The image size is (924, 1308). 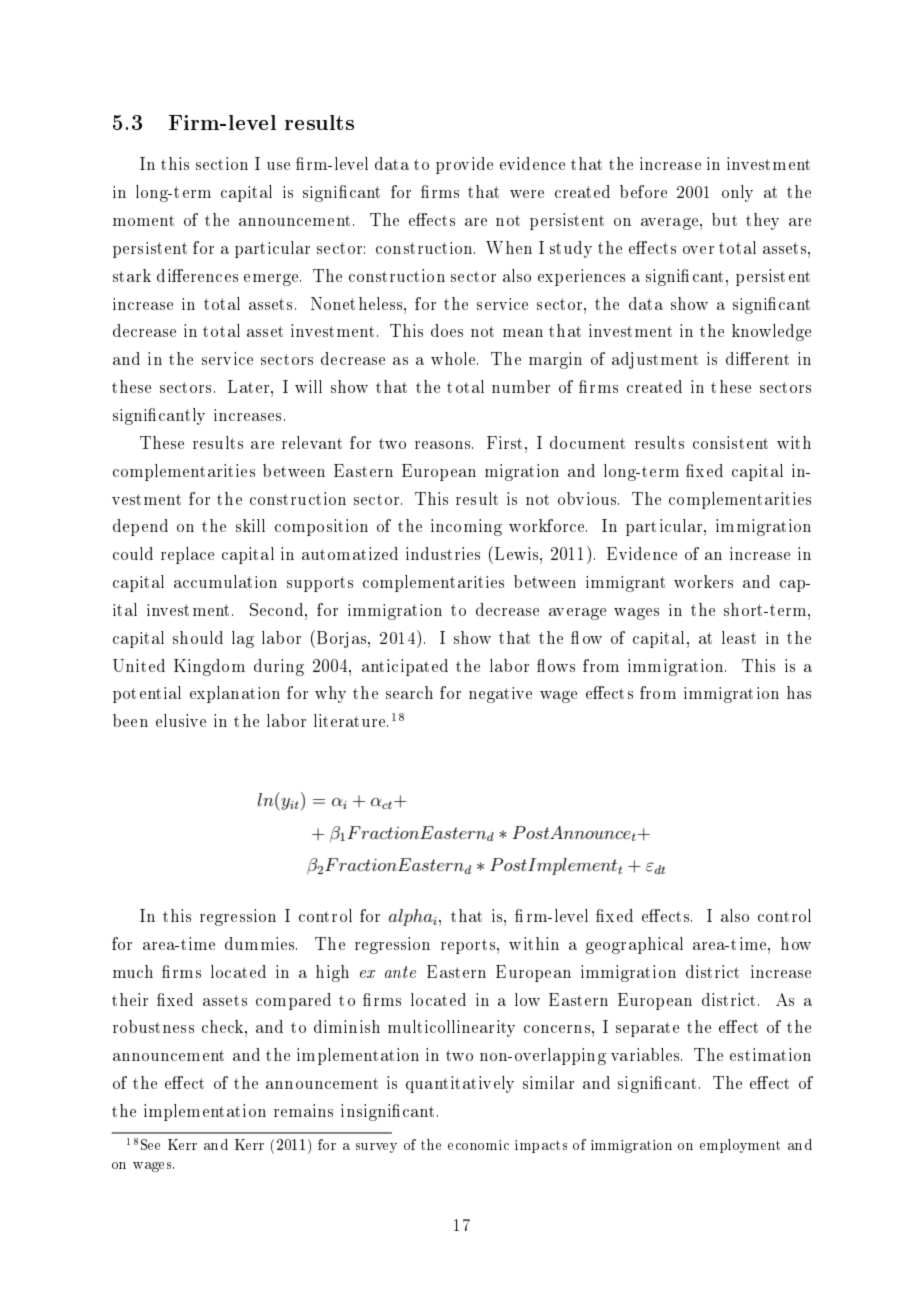 I want to click on least, so click(x=739, y=637).
